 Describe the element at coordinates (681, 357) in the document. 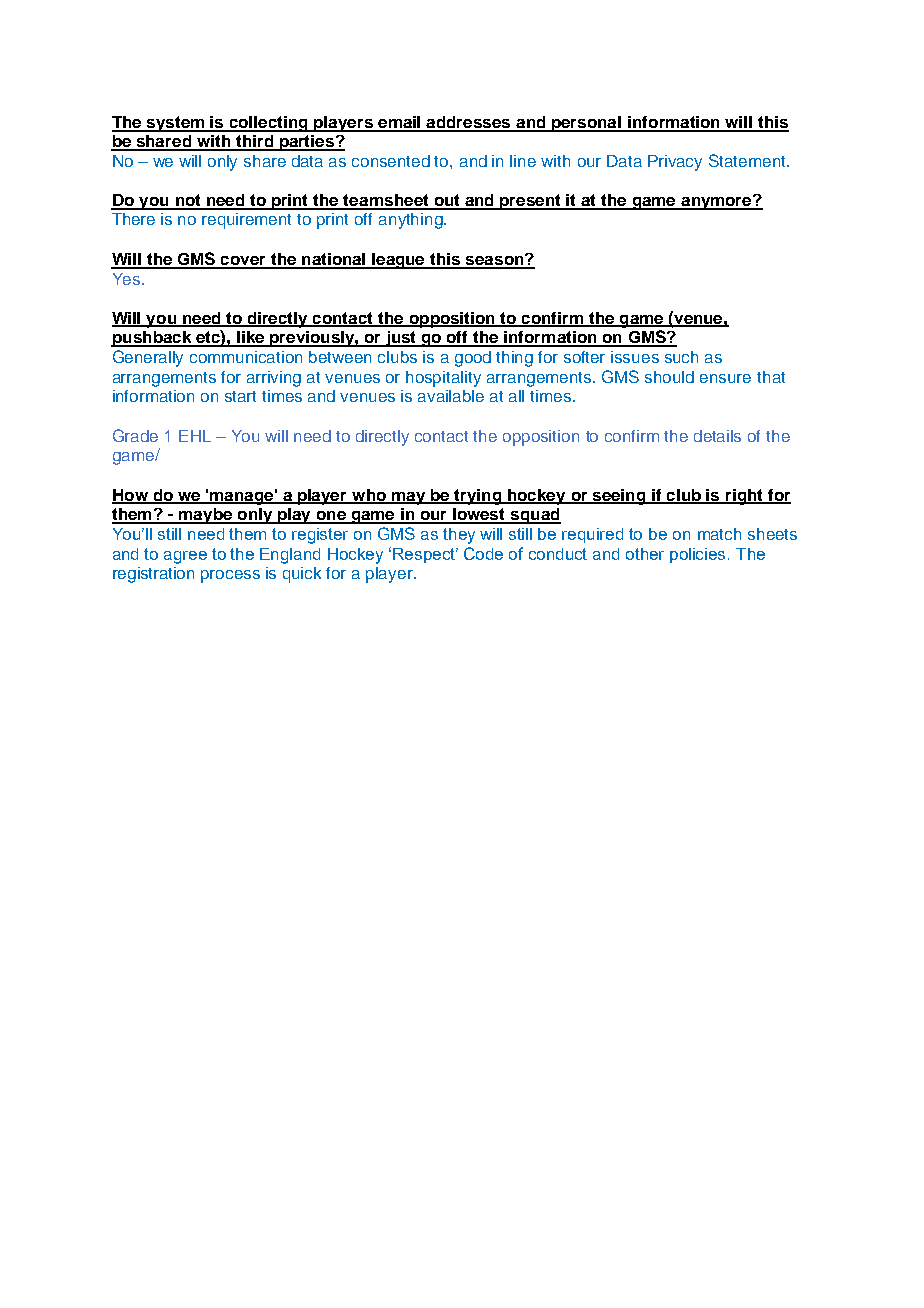

I see `such` at that location.
